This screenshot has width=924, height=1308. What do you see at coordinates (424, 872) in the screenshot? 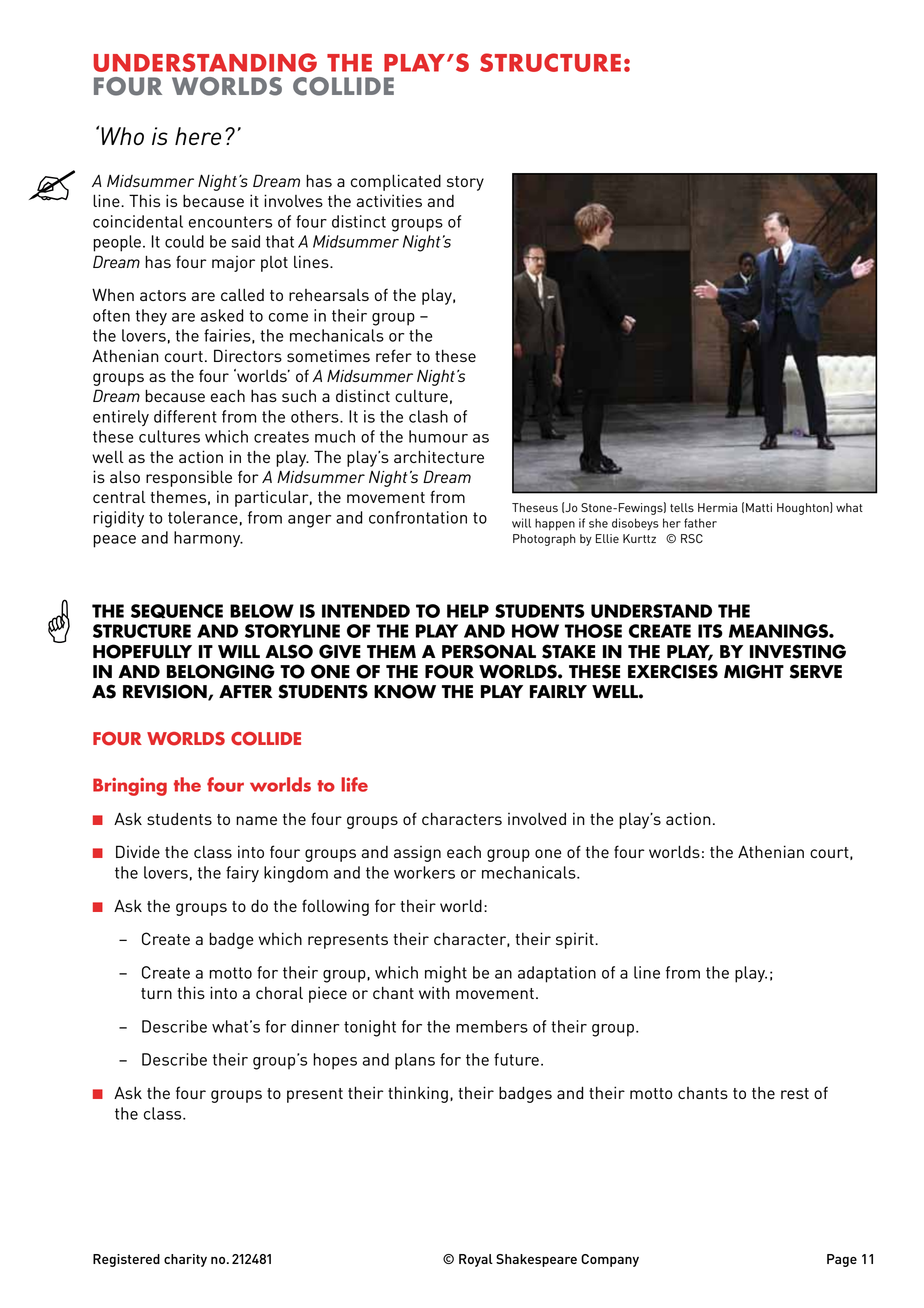
I see `workers` at bounding box center [424, 872].
